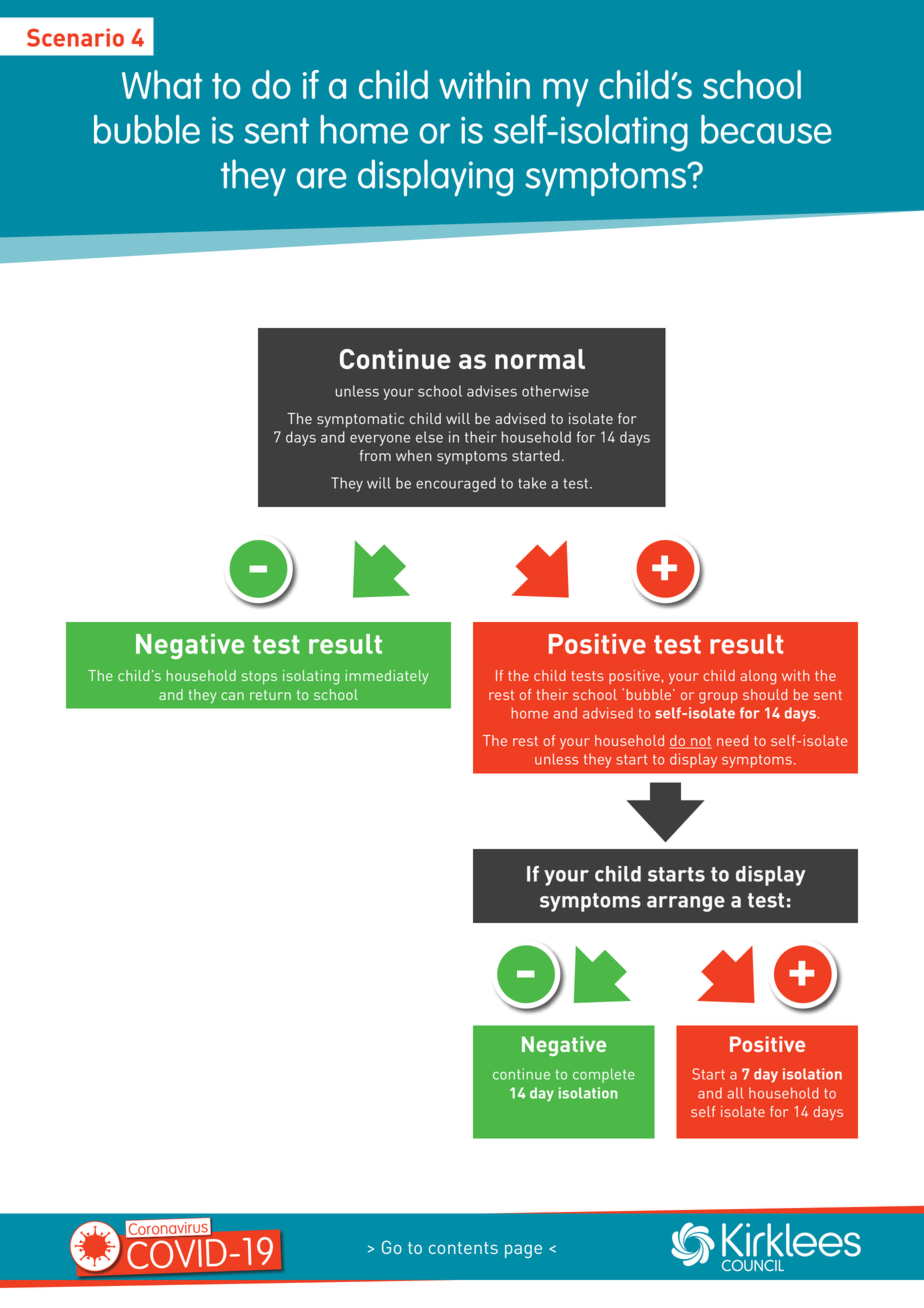 The image size is (924, 1308). I want to click on What, so click(162, 84).
